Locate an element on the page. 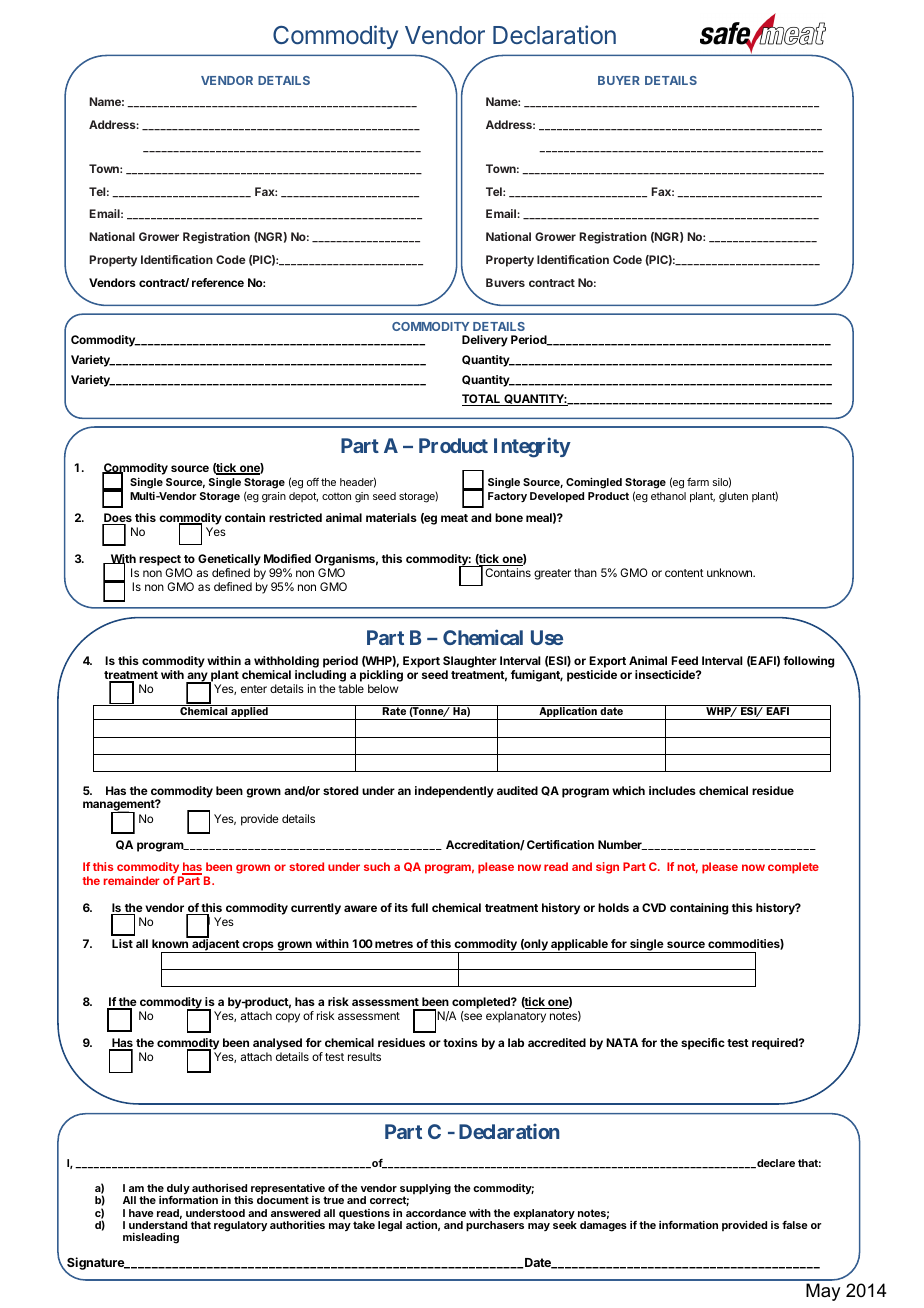  farm is located at coordinates (698, 482).
